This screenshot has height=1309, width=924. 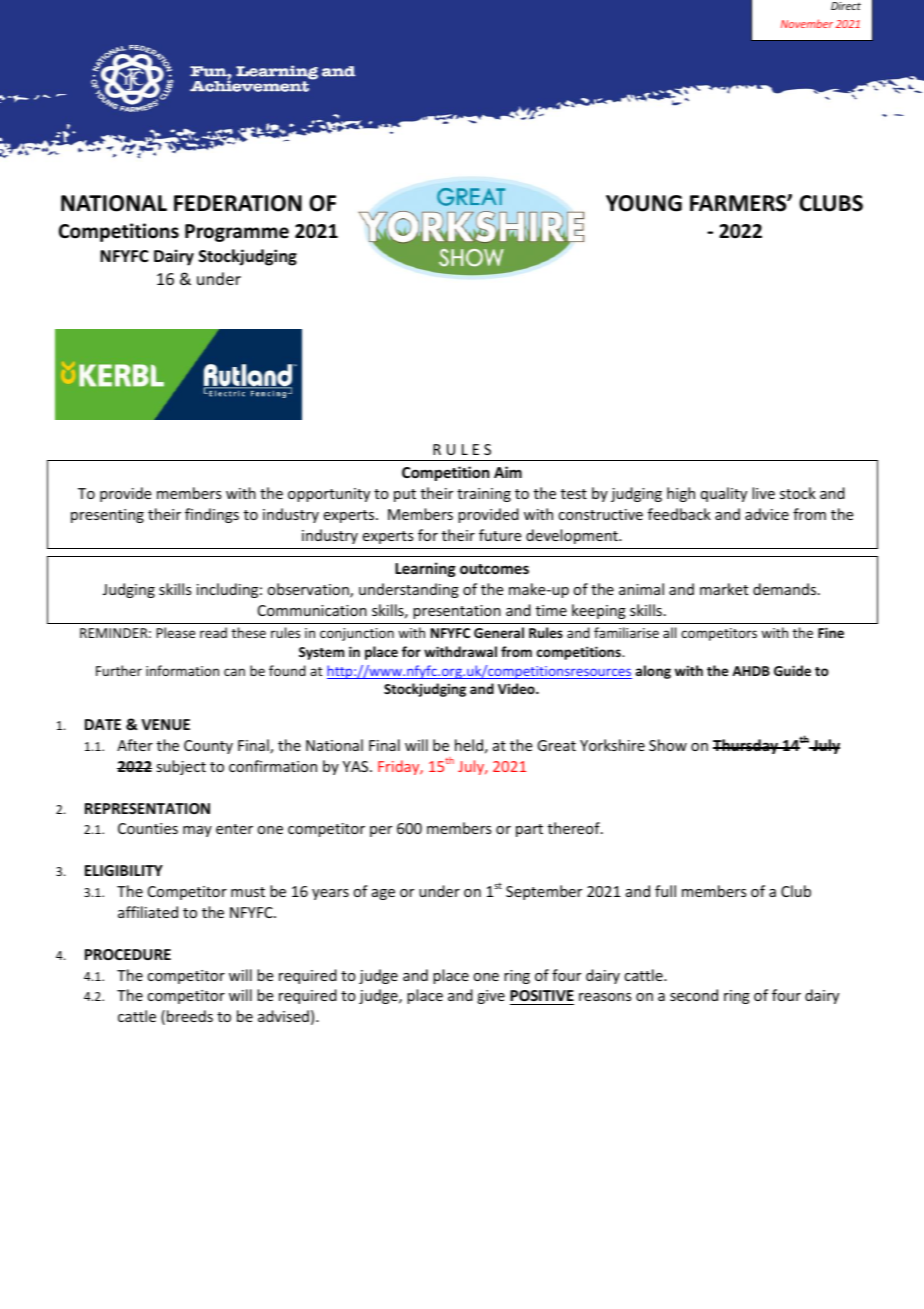 What do you see at coordinates (212, 515) in the screenshot?
I see `findings` at bounding box center [212, 515].
